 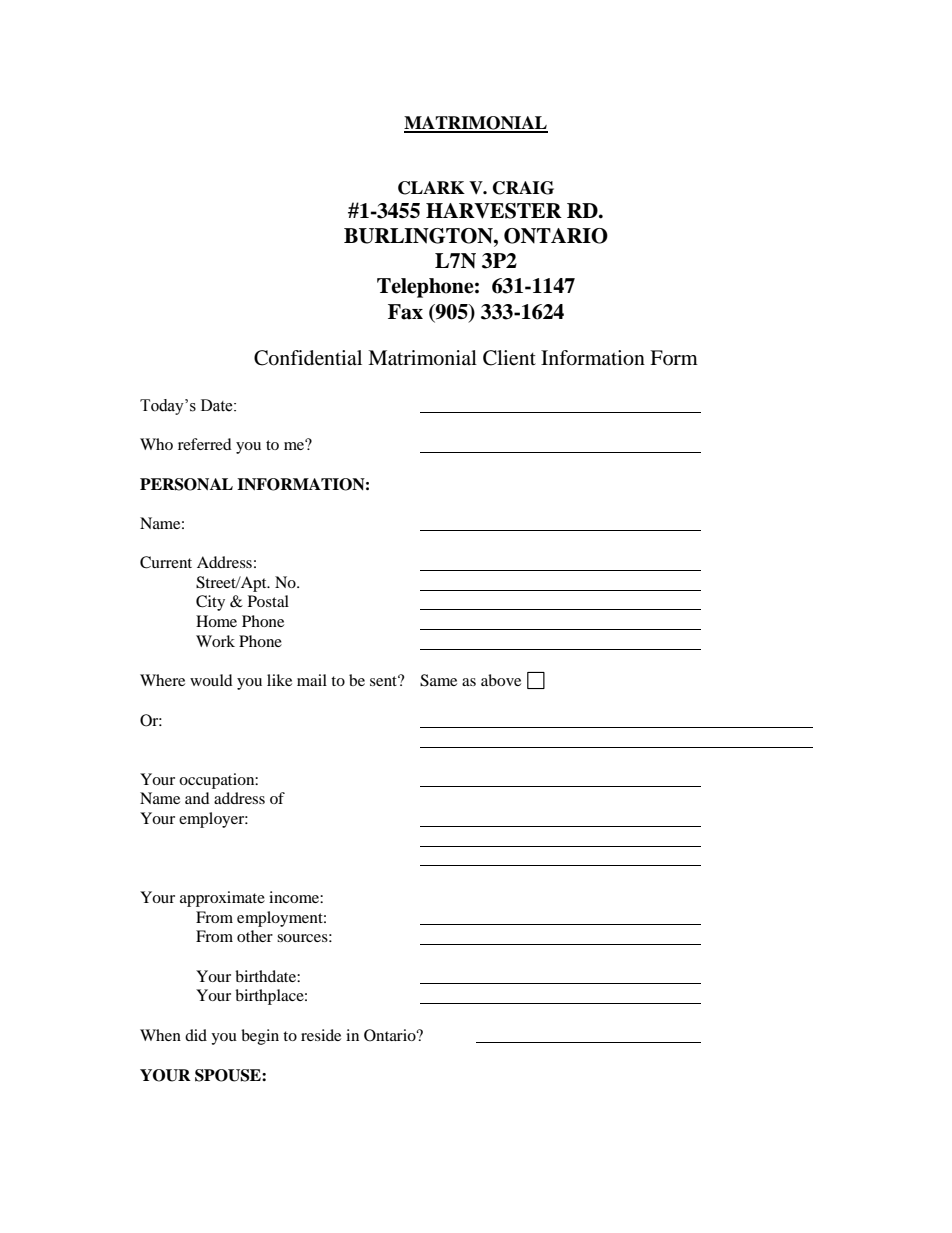 I want to click on Client, so click(x=509, y=358).
